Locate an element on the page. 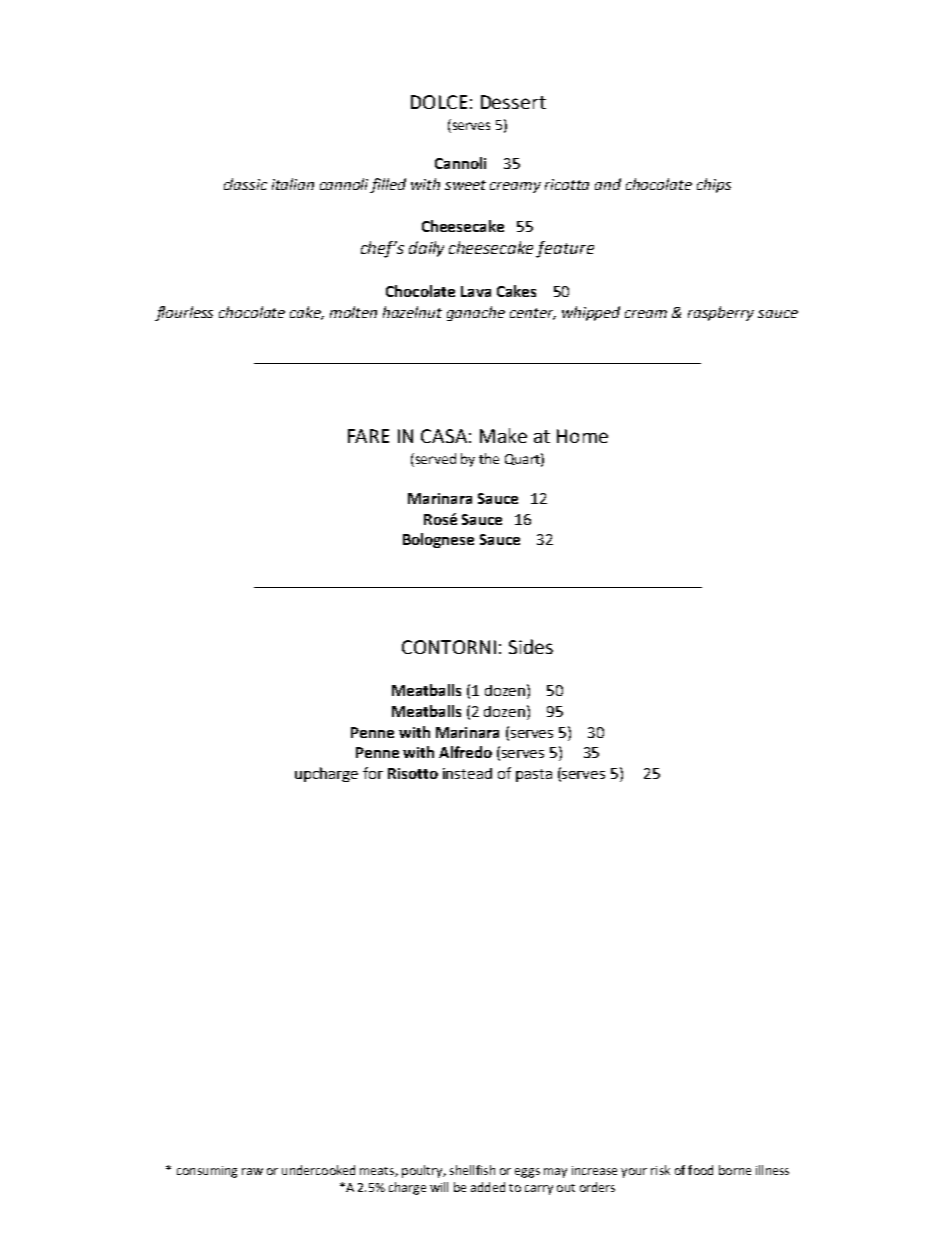 The width and height of the page is (952, 1233). pasta is located at coordinates (534, 775).
